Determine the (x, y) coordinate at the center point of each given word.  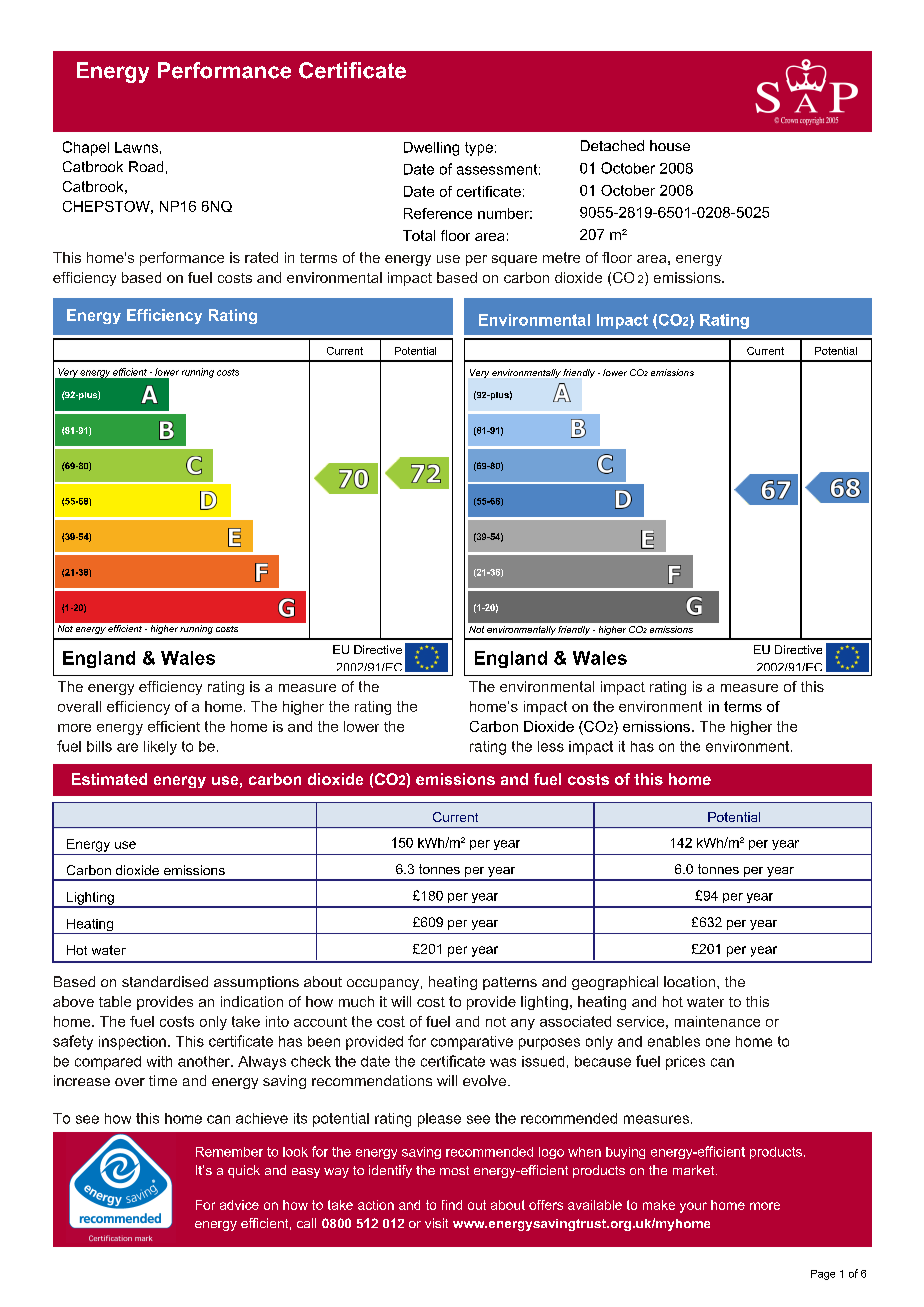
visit (436, 1223)
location (689, 981)
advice (239, 1205)
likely (160, 748)
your (693, 1207)
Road (146, 166)
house (670, 145)
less (551, 746)
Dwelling (431, 149)
